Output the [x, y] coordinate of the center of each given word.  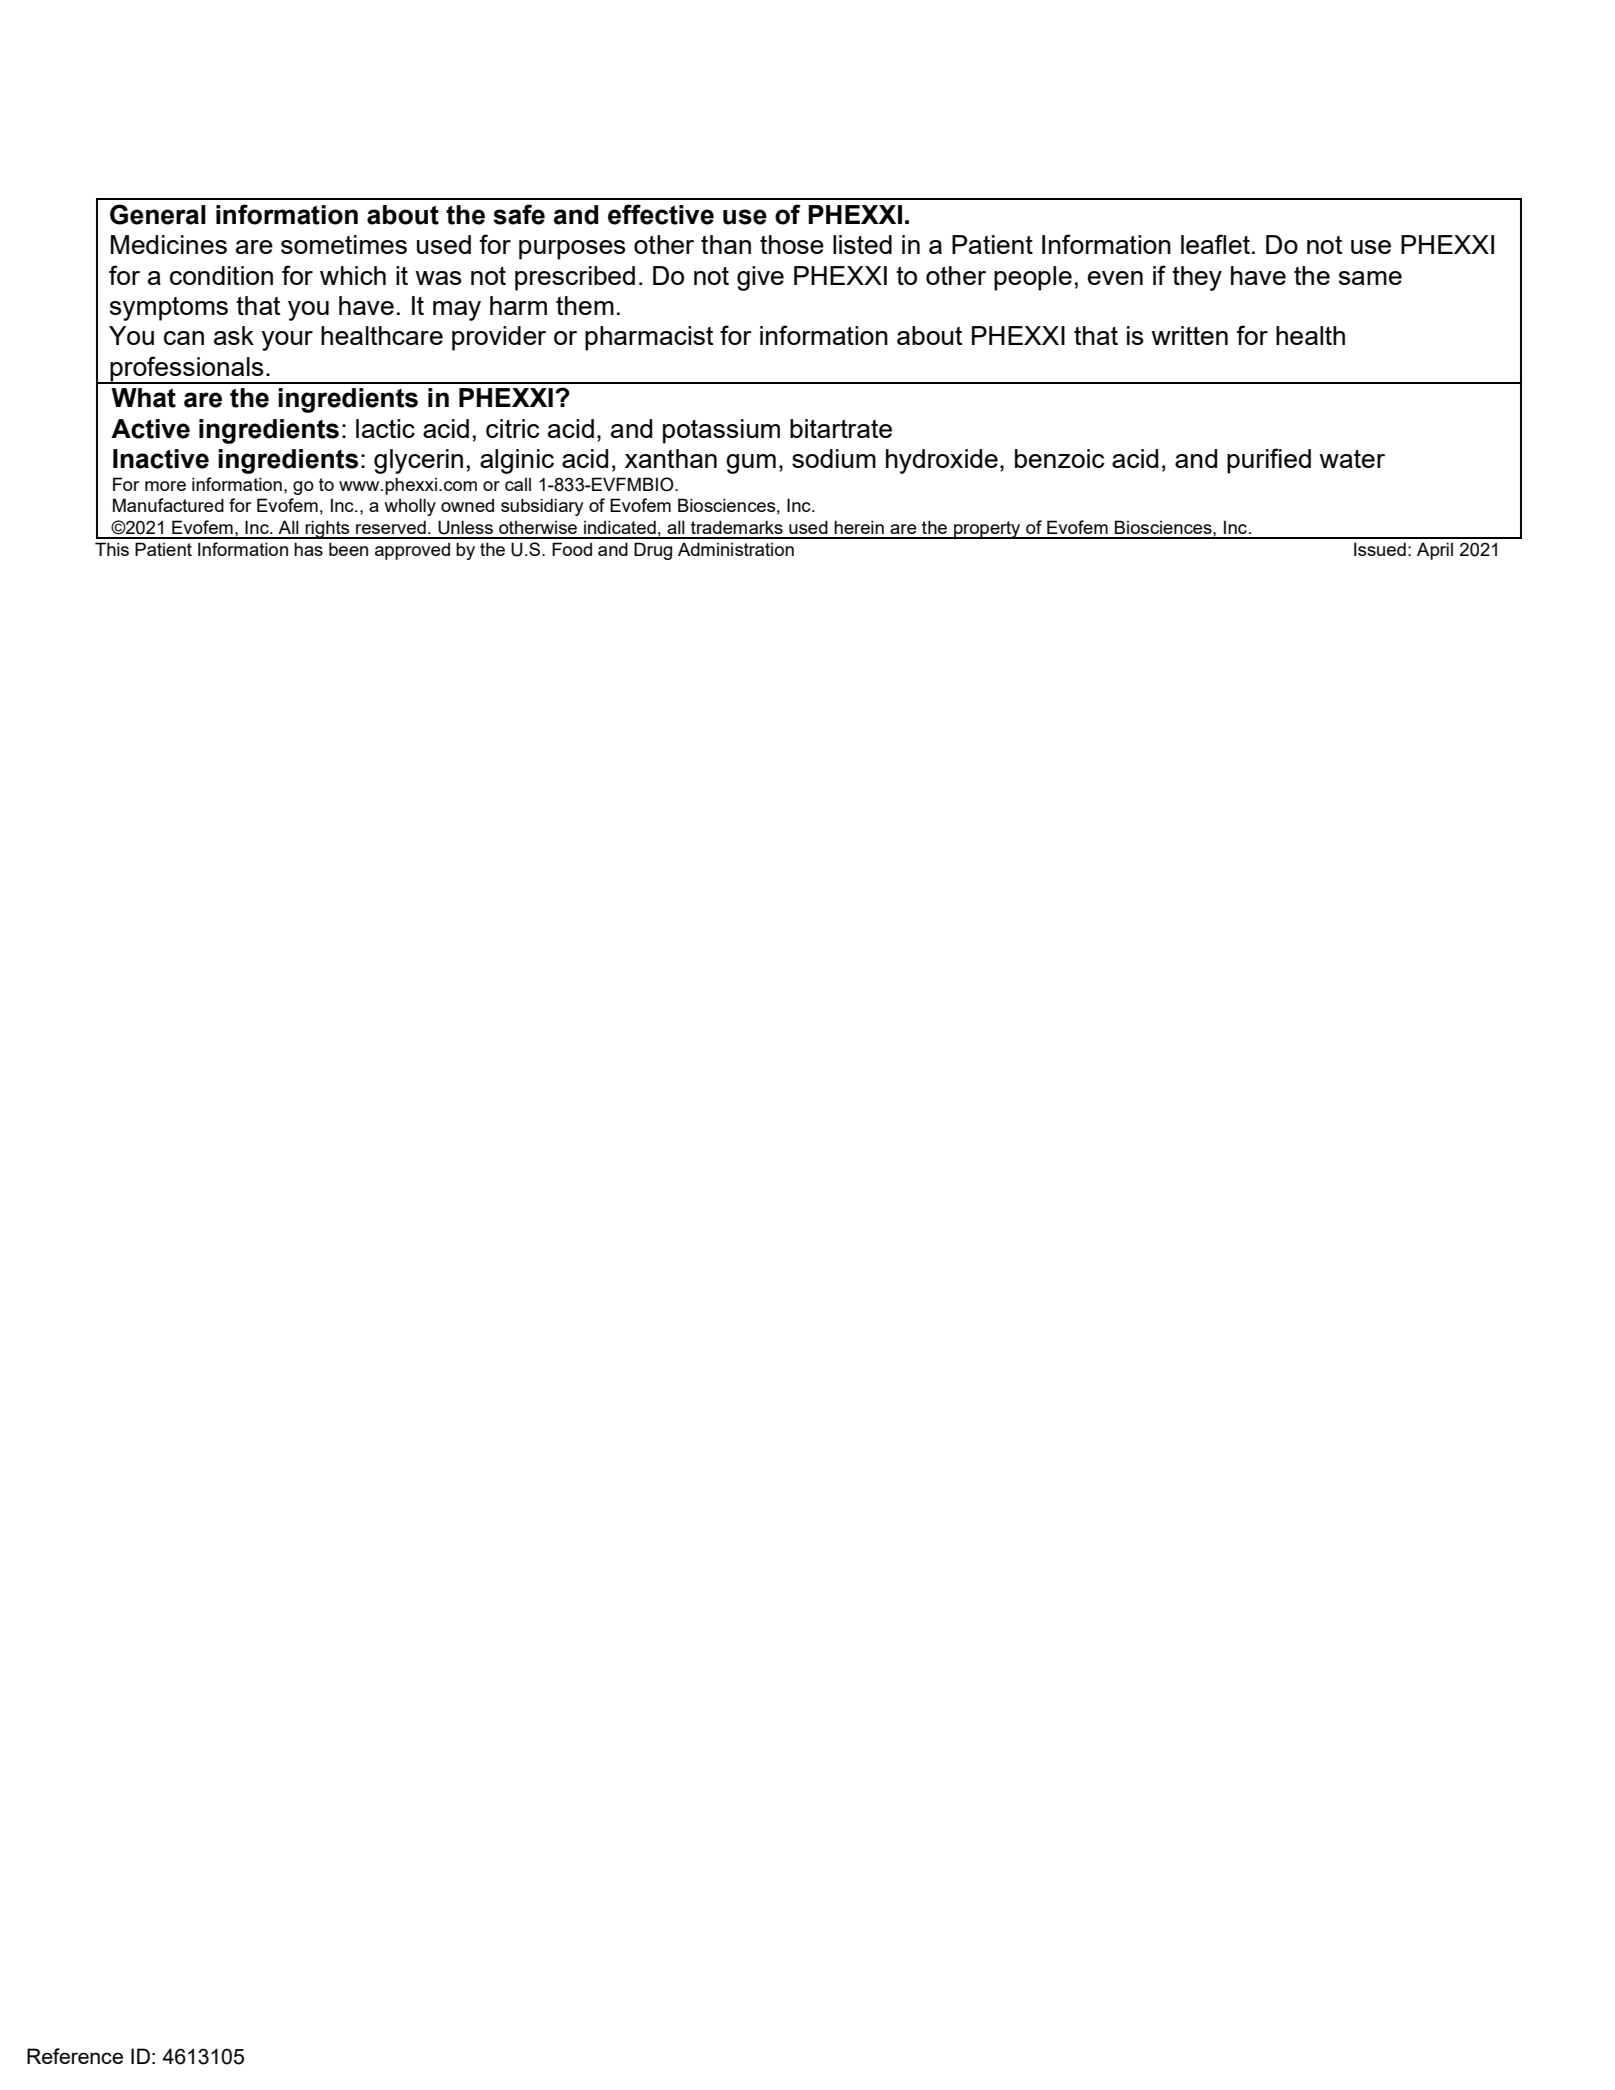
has [308, 549]
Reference [75, 2056]
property [987, 530]
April [1435, 551]
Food [572, 549]
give [760, 278]
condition [221, 275]
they [1197, 278]
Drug [653, 551]
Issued [1380, 549]
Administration [736, 549]
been [348, 549]
